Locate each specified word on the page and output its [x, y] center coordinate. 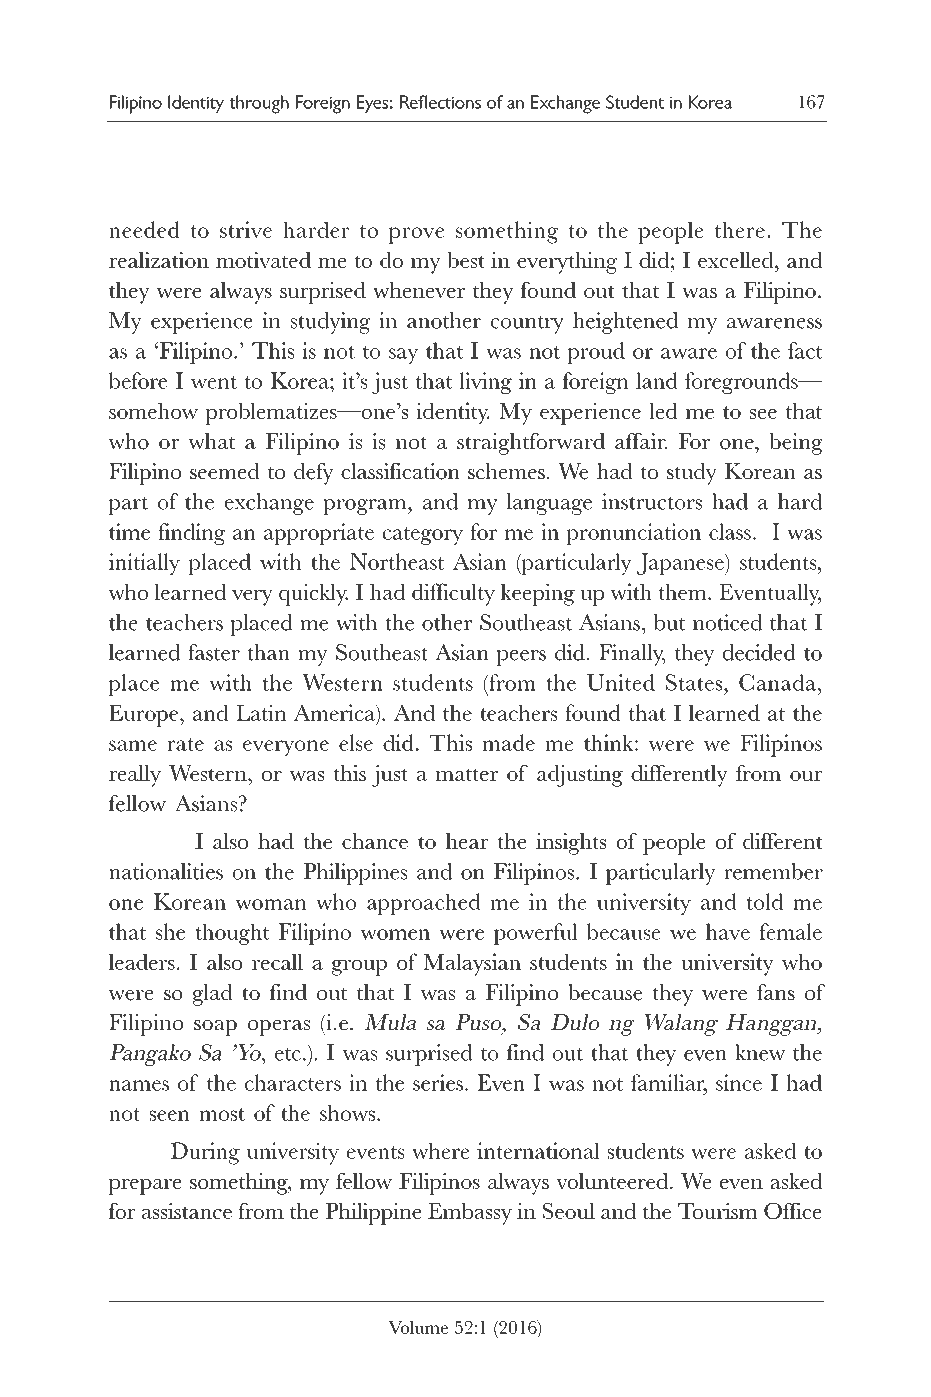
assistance [187, 1211]
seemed [225, 471]
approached [424, 904]
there [740, 229]
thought [232, 934]
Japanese [681, 564]
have [728, 931]
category [423, 536]
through [259, 104]
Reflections [440, 102]
